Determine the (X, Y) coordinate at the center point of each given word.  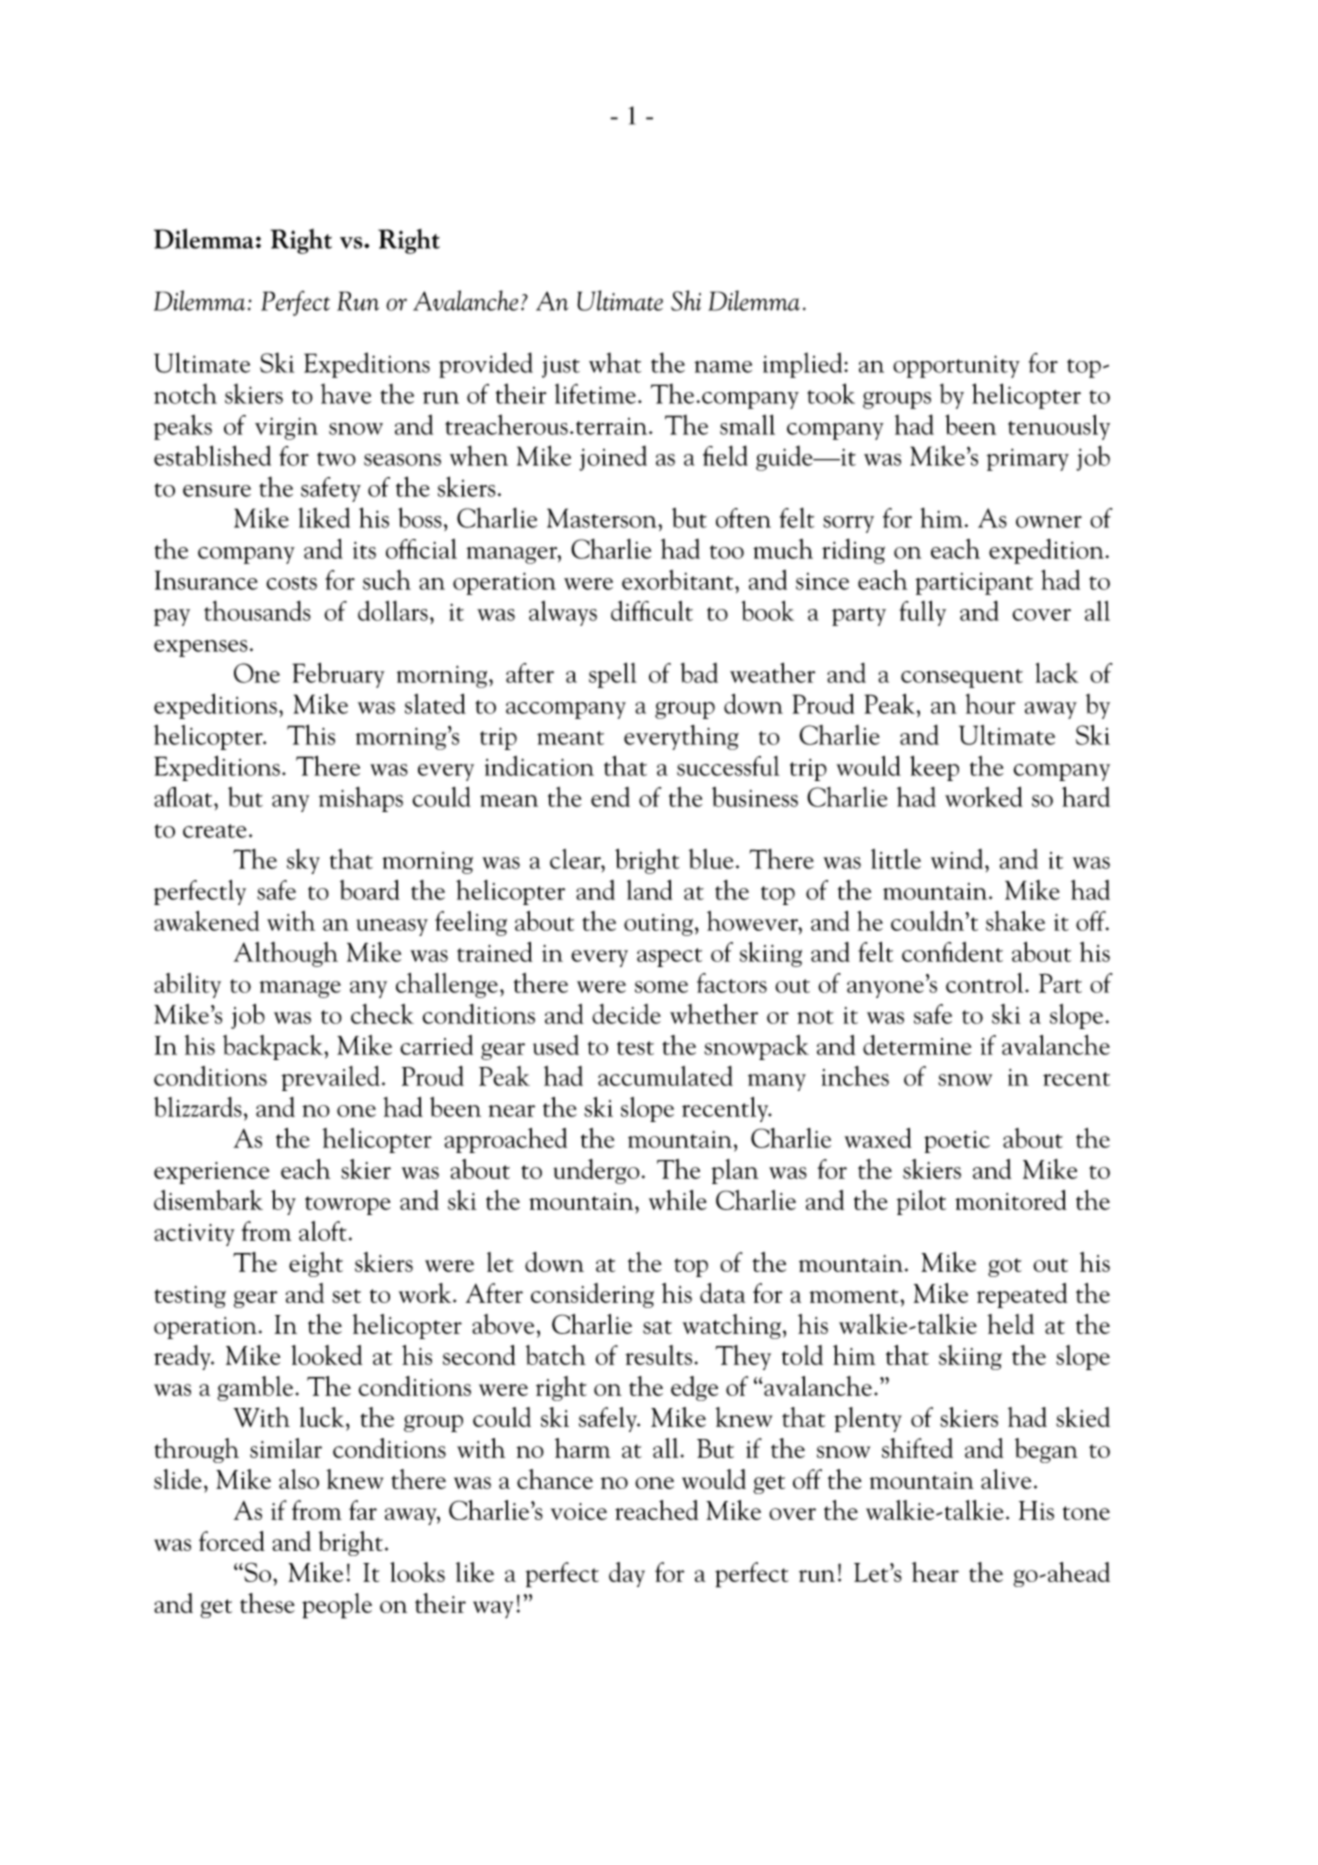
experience (211, 1173)
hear (935, 1572)
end (610, 797)
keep (934, 768)
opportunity (956, 366)
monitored (1011, 1200)
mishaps (361, 799)
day (627, 1574)
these (267, 1603)
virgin (286, 428)
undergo (596, 1171)
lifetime (595, 394)
